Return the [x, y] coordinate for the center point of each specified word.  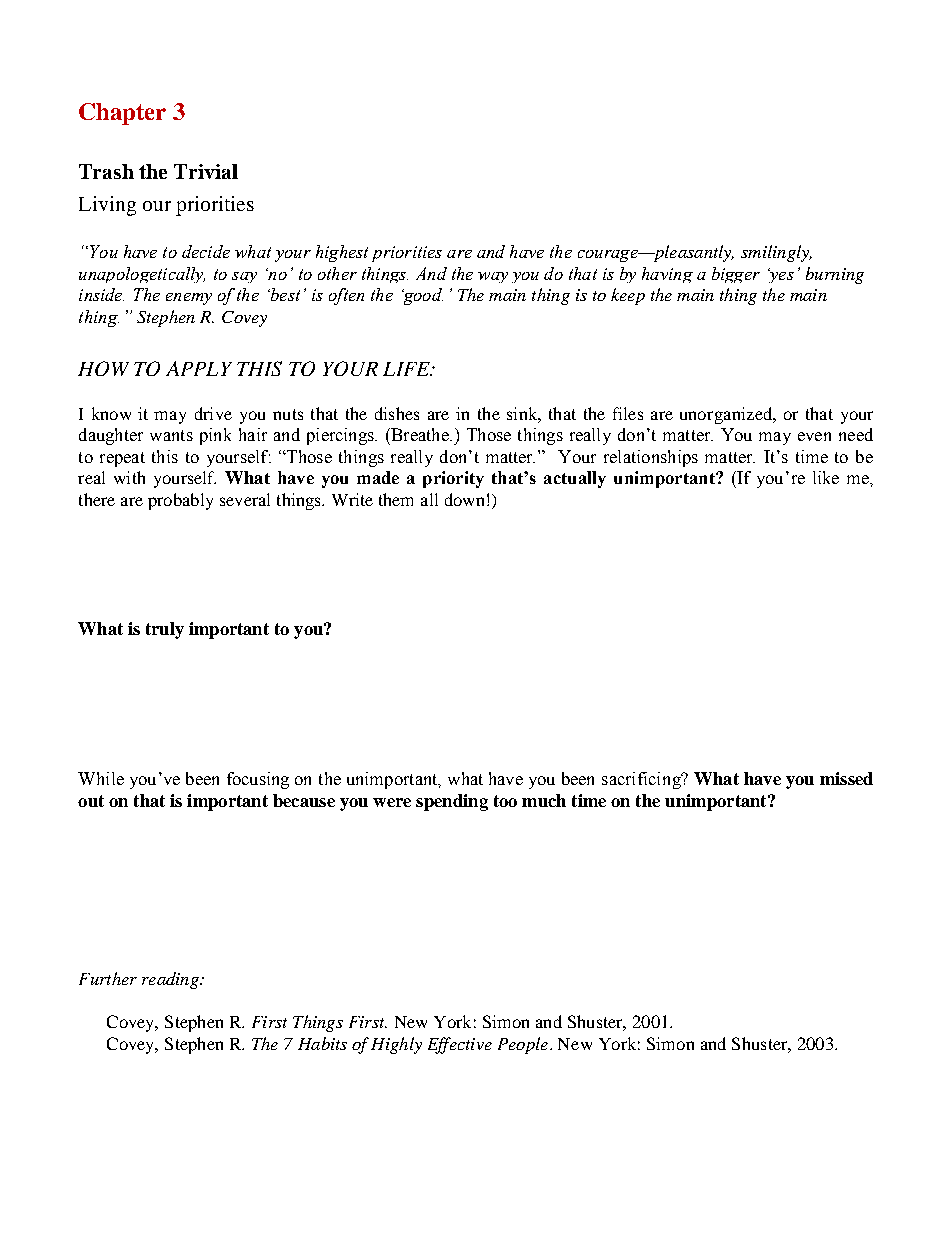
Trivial [206, 171]
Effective [460, 1045]
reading [171, 980]
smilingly [776, 253]
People [523, 1045]
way [493, 277]
